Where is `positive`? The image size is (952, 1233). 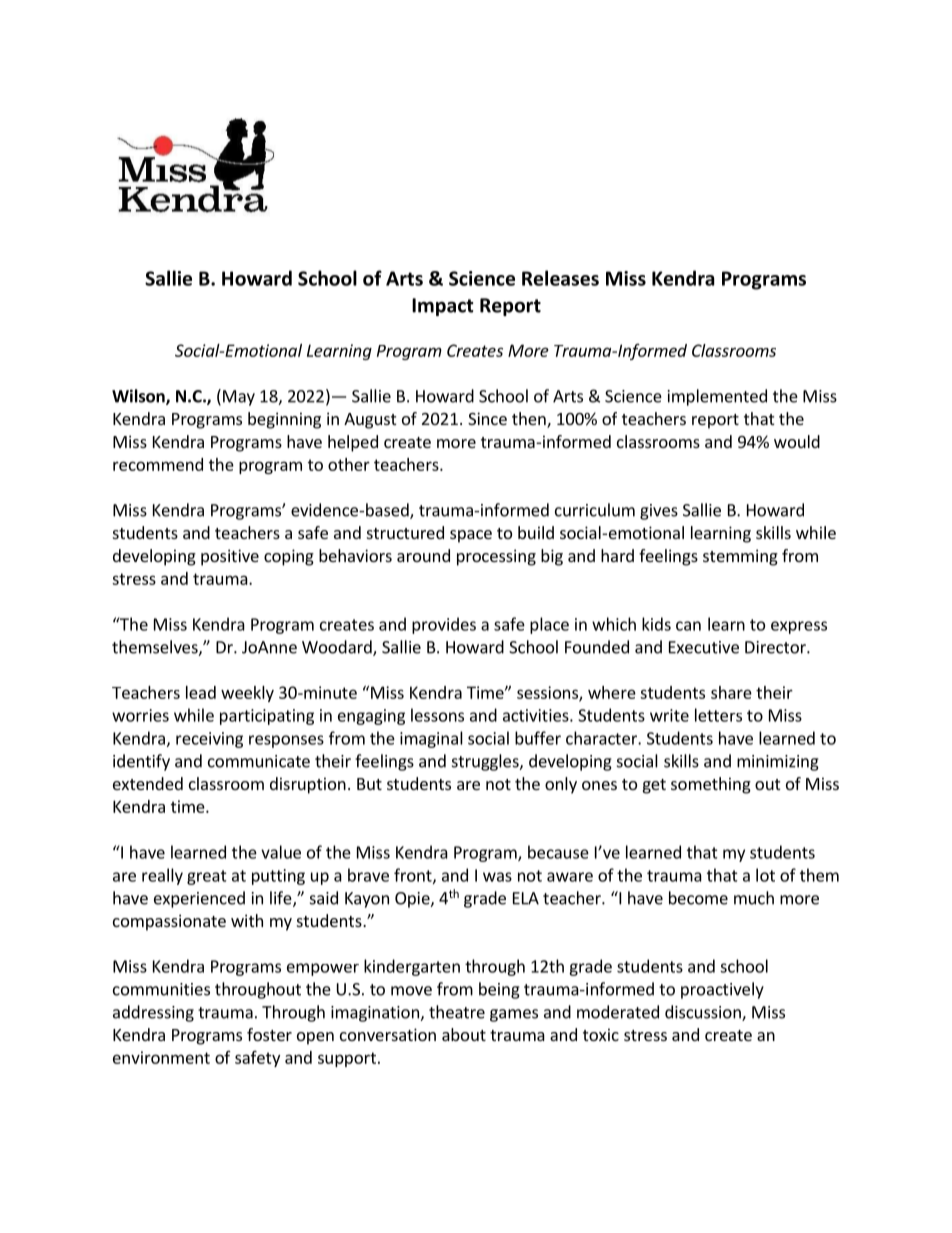 positive is located at coordinates (230, 557).
